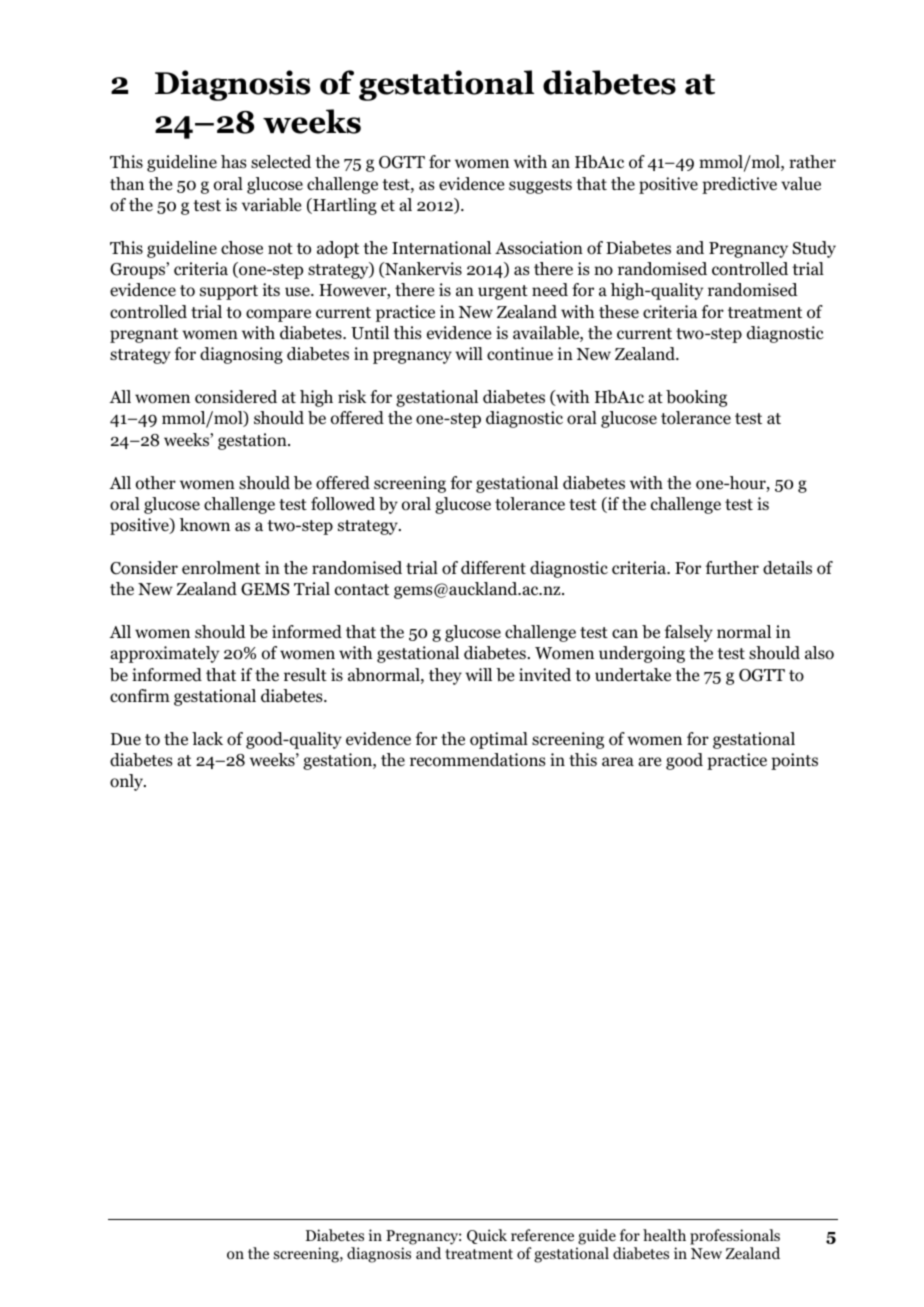  What do you see at coordinates (520, 354) in the image?
I see `continue` at bounding box center [520, 354].
